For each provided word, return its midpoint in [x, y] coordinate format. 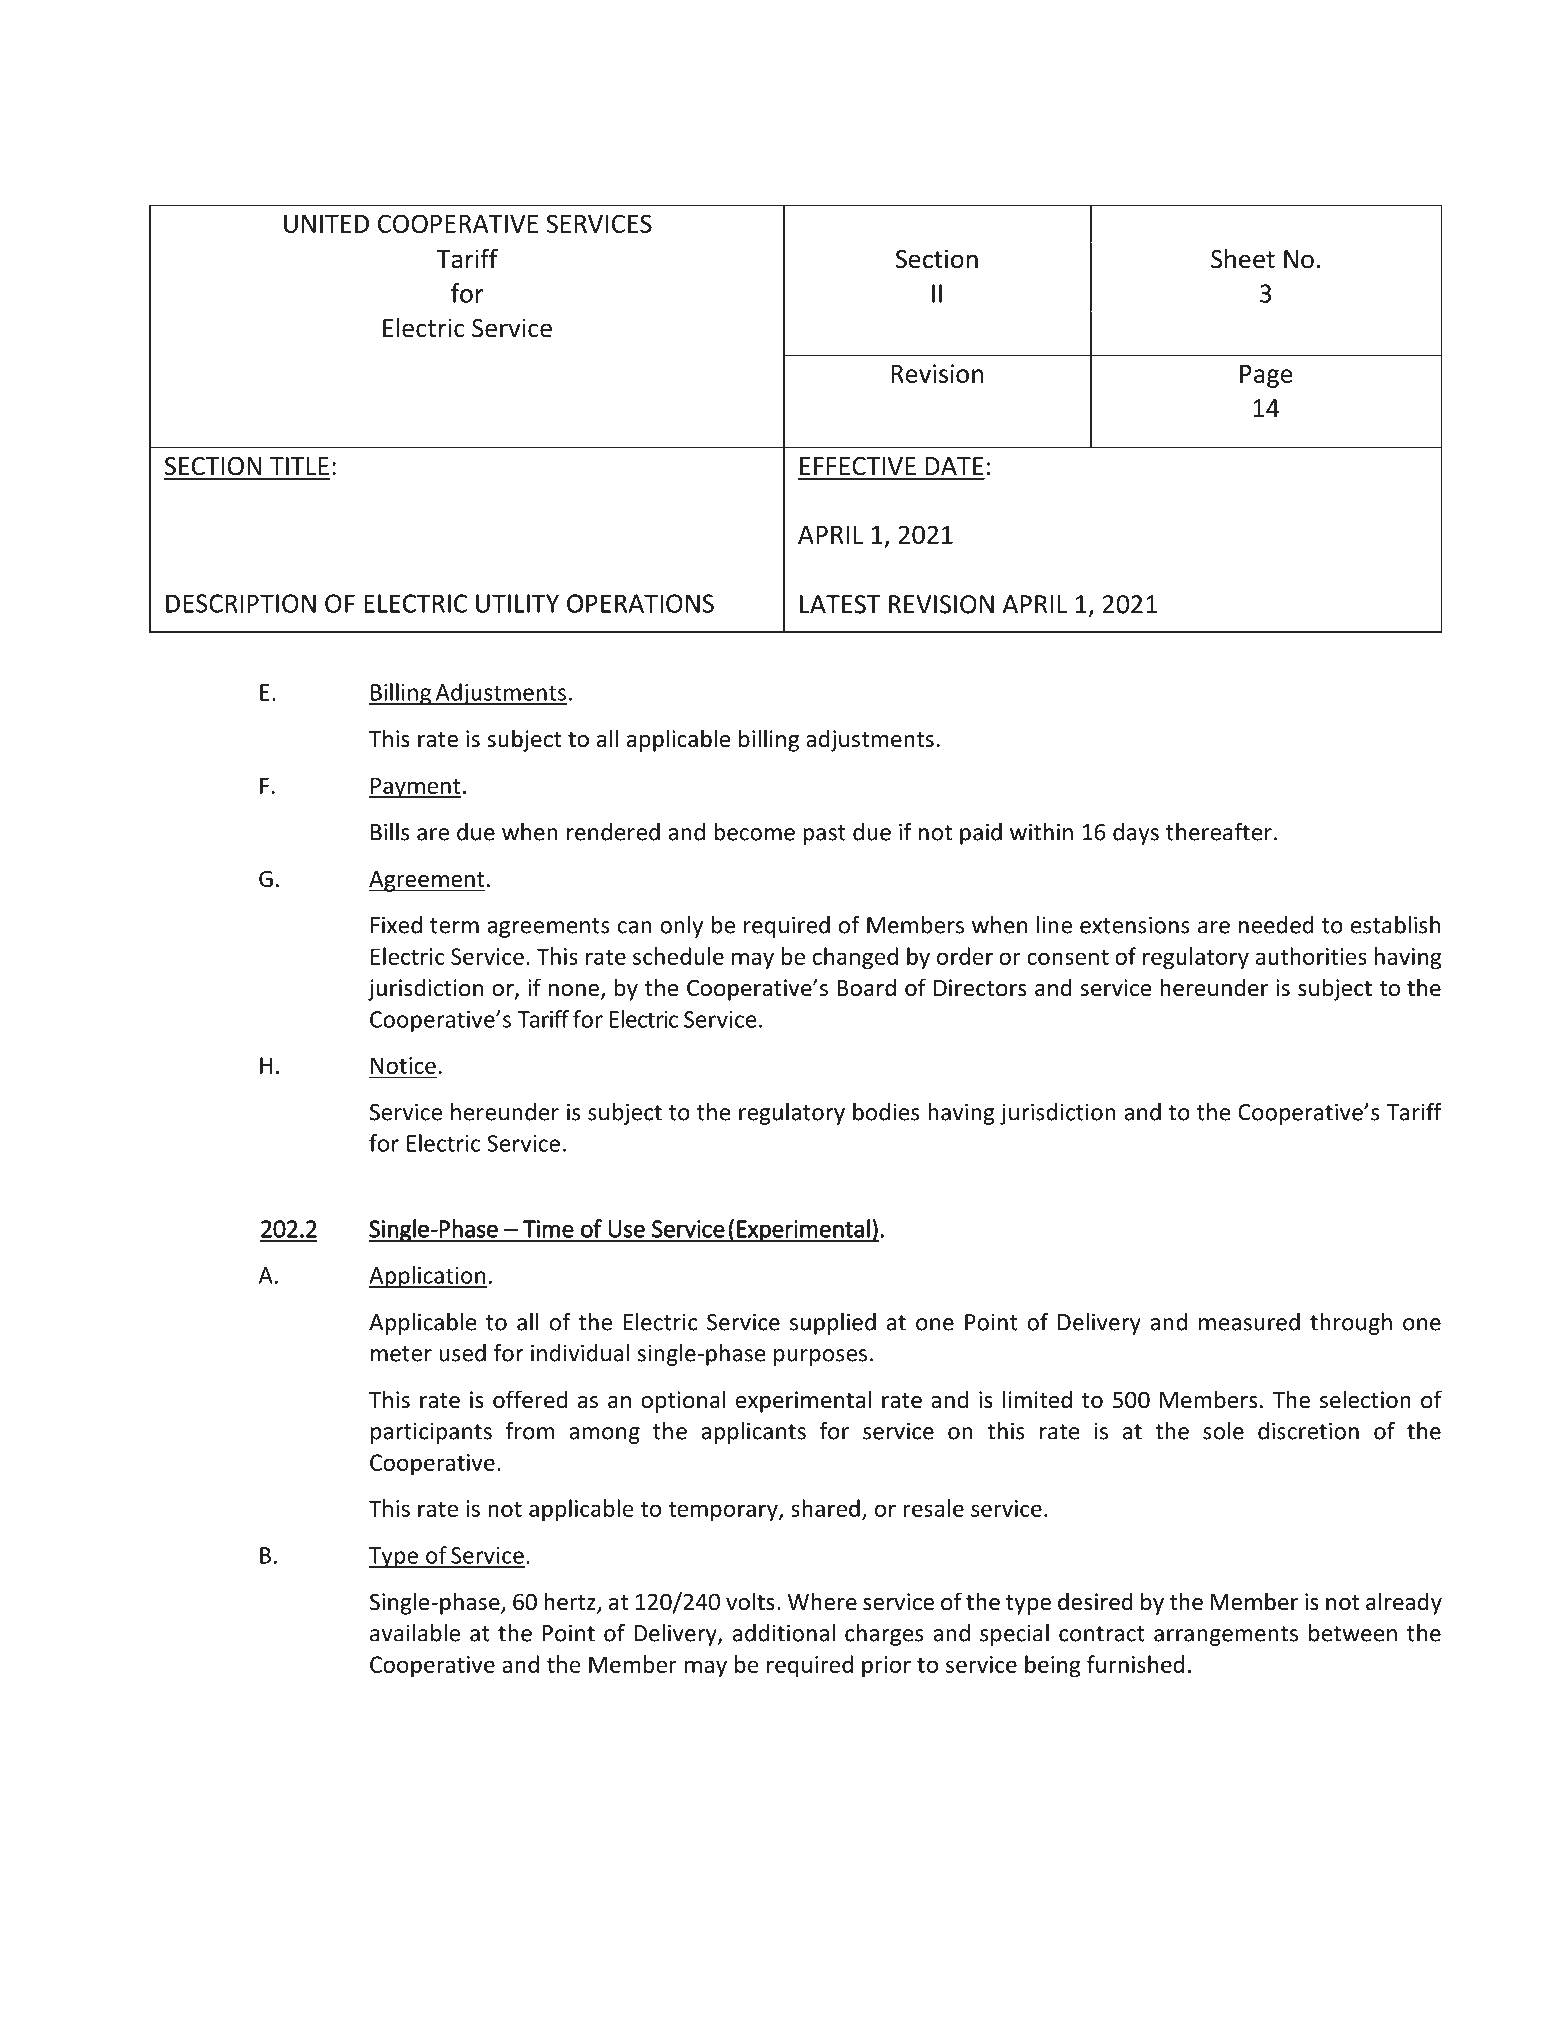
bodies [886, 1112]
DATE [954, 466]
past [824, 835]
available [415, 1633]
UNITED [326, 224]
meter [401, 1354]
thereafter [1219, 832]
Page [1266, 376]
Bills [390, 832]
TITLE [299, 466]
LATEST [840, 604]
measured [1249, 1322]
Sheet [1243, 258]
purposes [820, 1357]
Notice [403, 1067]
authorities [1311, 956]
